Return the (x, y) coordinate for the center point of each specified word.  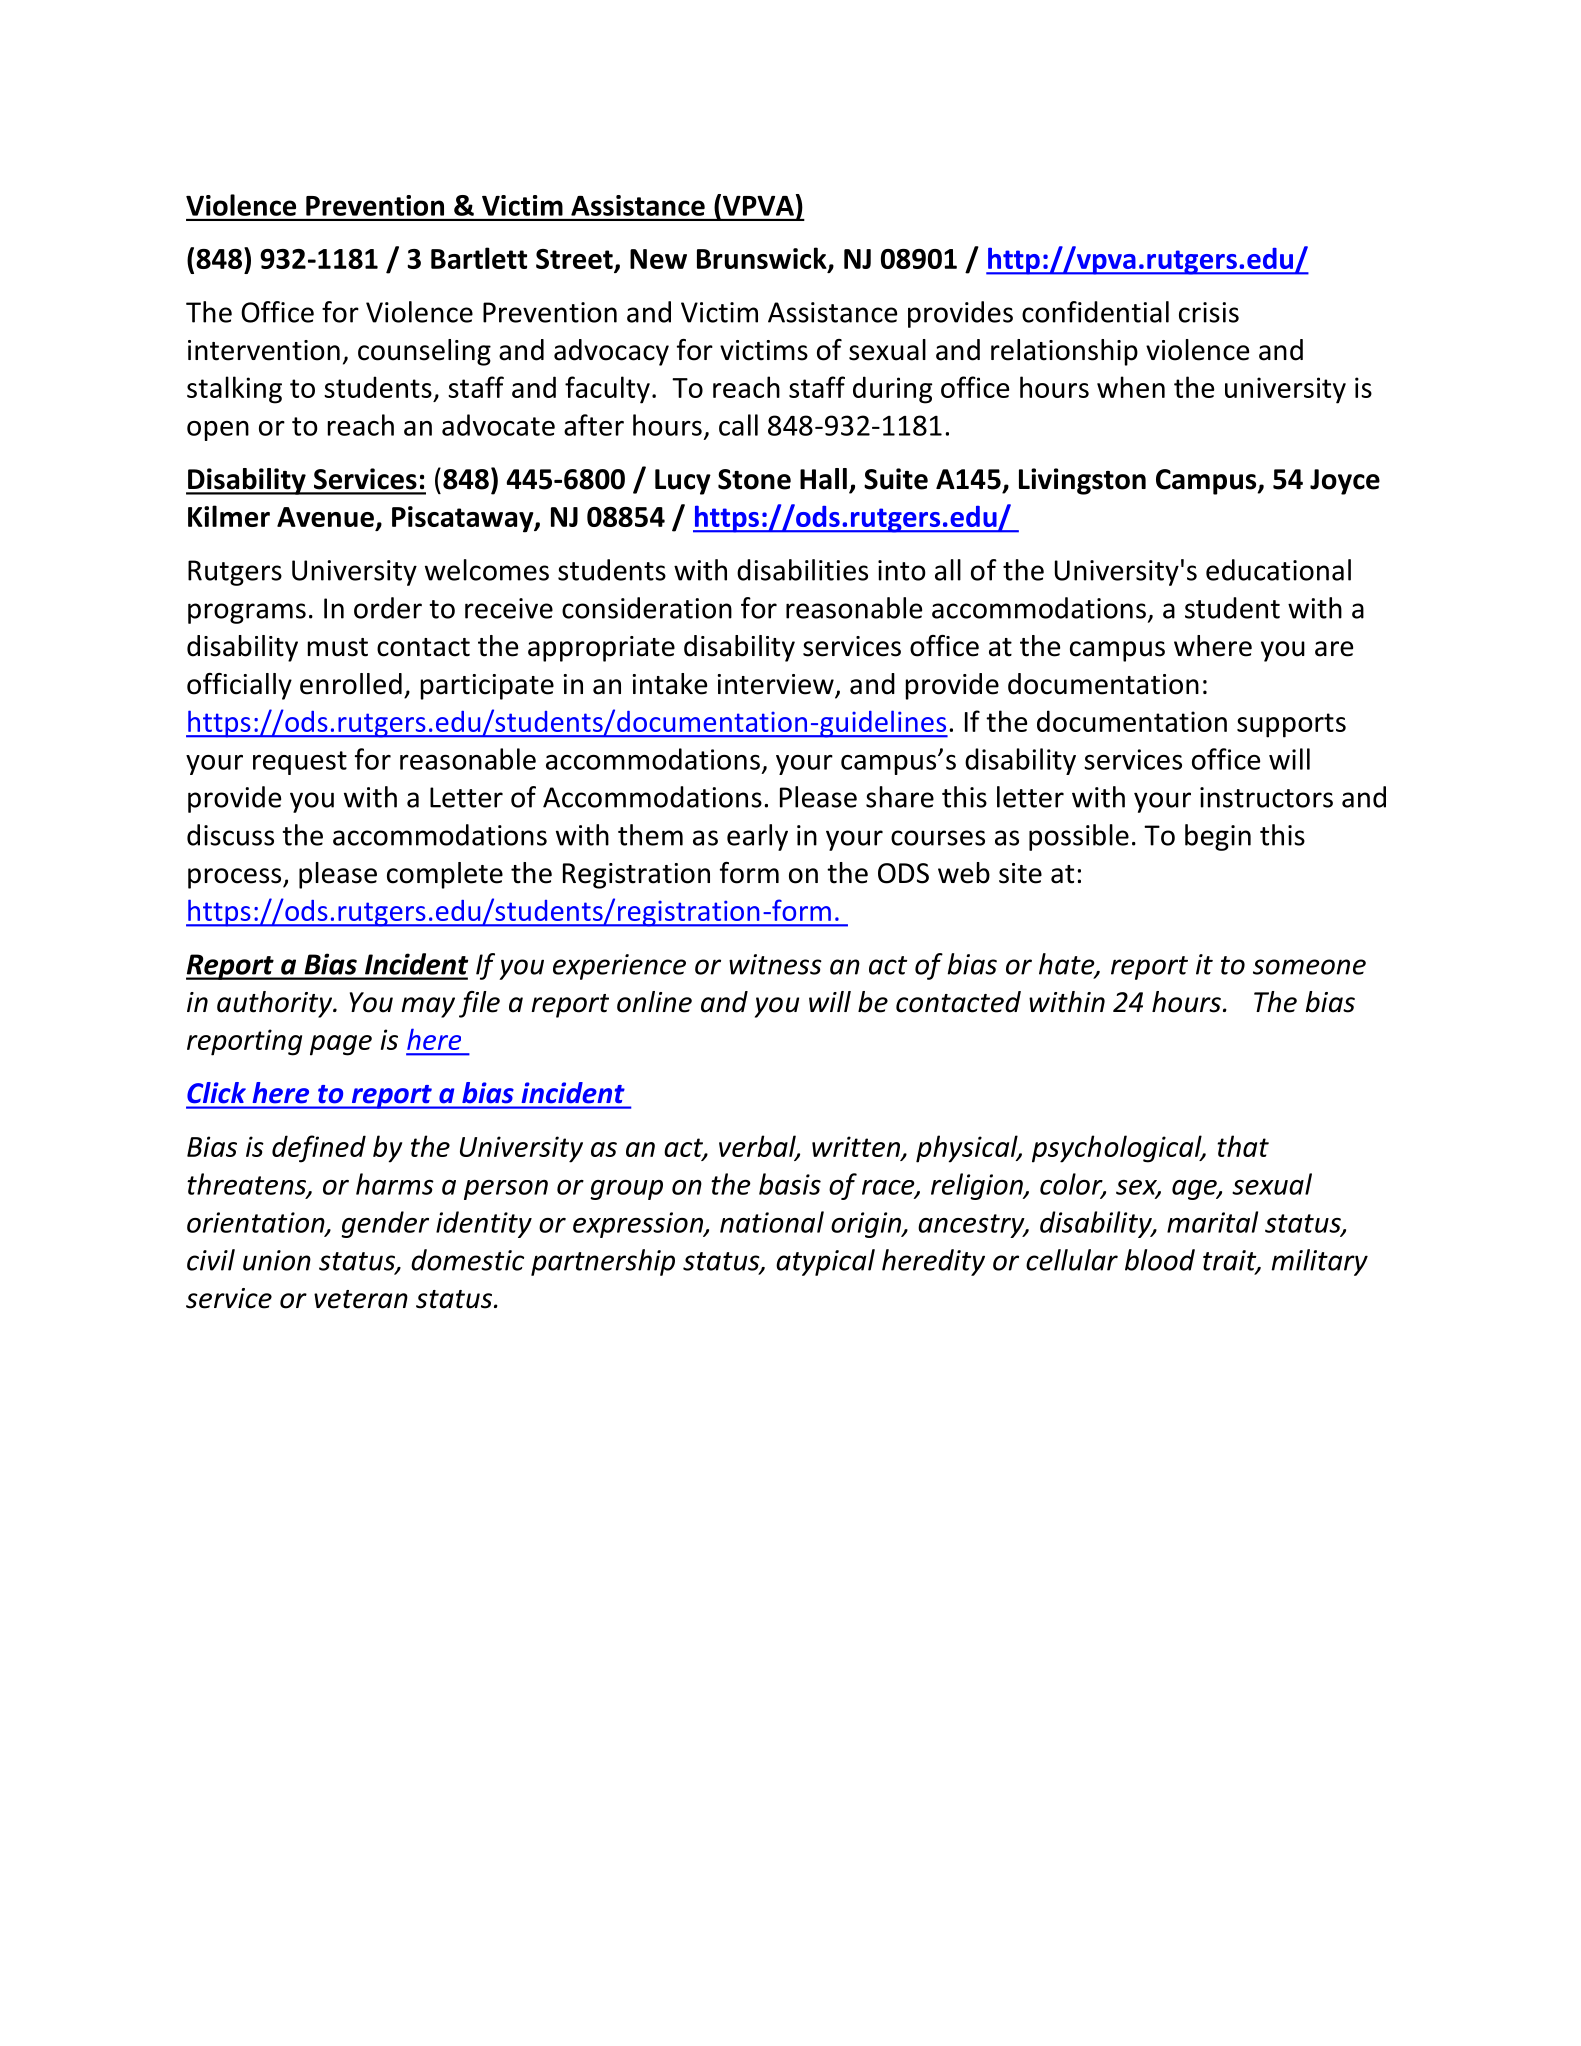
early (757, 837)
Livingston (1082, 481)
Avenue (325, 517)
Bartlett (479, 258)
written (857, 1148)
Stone (754, 479)
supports (1291, 725)
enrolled (351, 684)
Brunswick (763, 259)
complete (445, 875)
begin (1218, 837)
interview (776, 685)
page (341, 1045)
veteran (361, 1299)
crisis (1209, 312)
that (1243, 1146)
